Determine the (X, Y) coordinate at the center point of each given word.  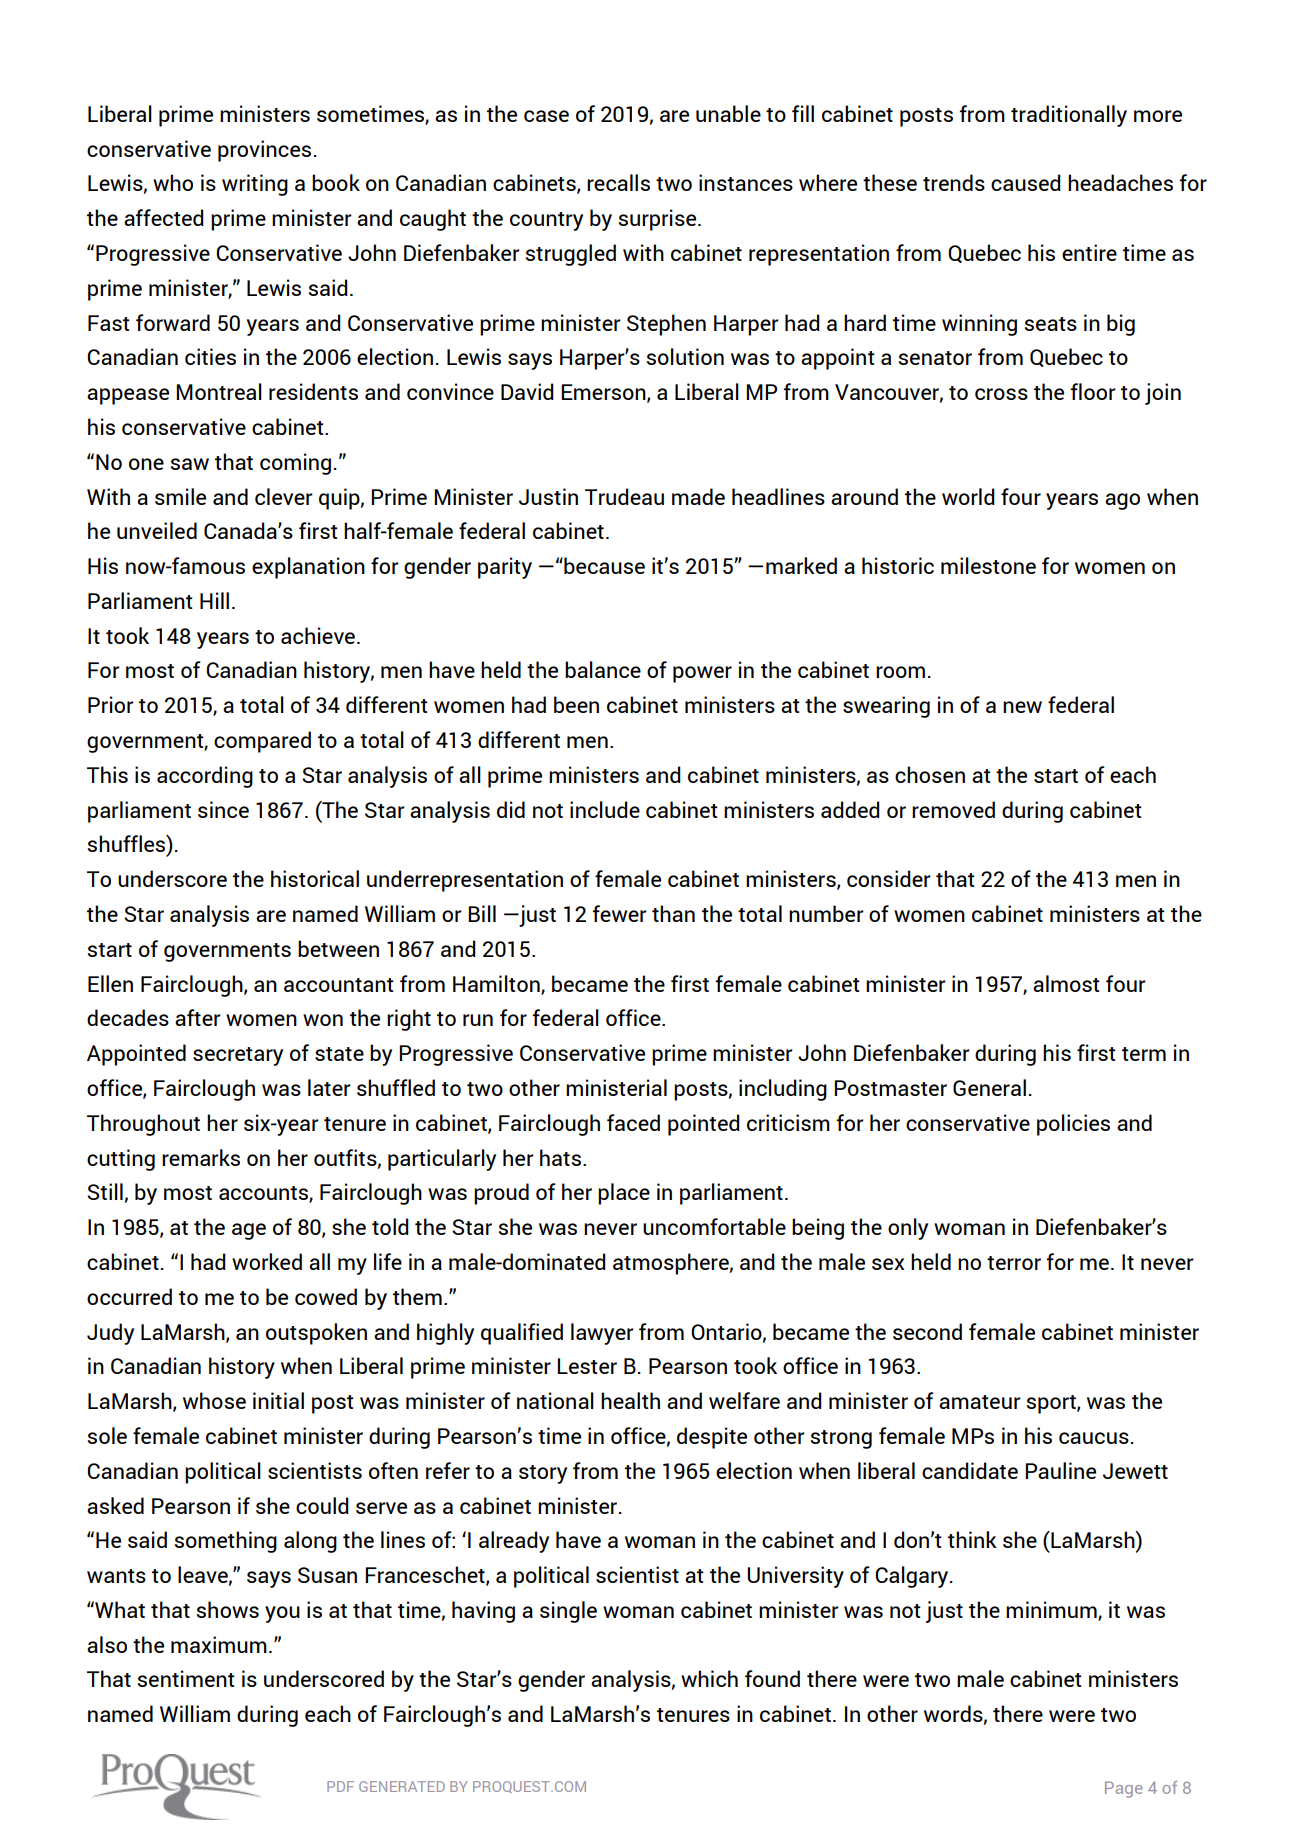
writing (255, 185)
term (1144, 1054)
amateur (980, 1402)
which (709, 1678)
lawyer (602, 1334)
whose (214, 1400)
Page (1124, 1789)
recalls (618, 182)
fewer (620, 913)
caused (1026, 182)
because (603, 565)
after (198, 1017)
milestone (988, 565)
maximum (219, 1644)
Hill (214, 600)
